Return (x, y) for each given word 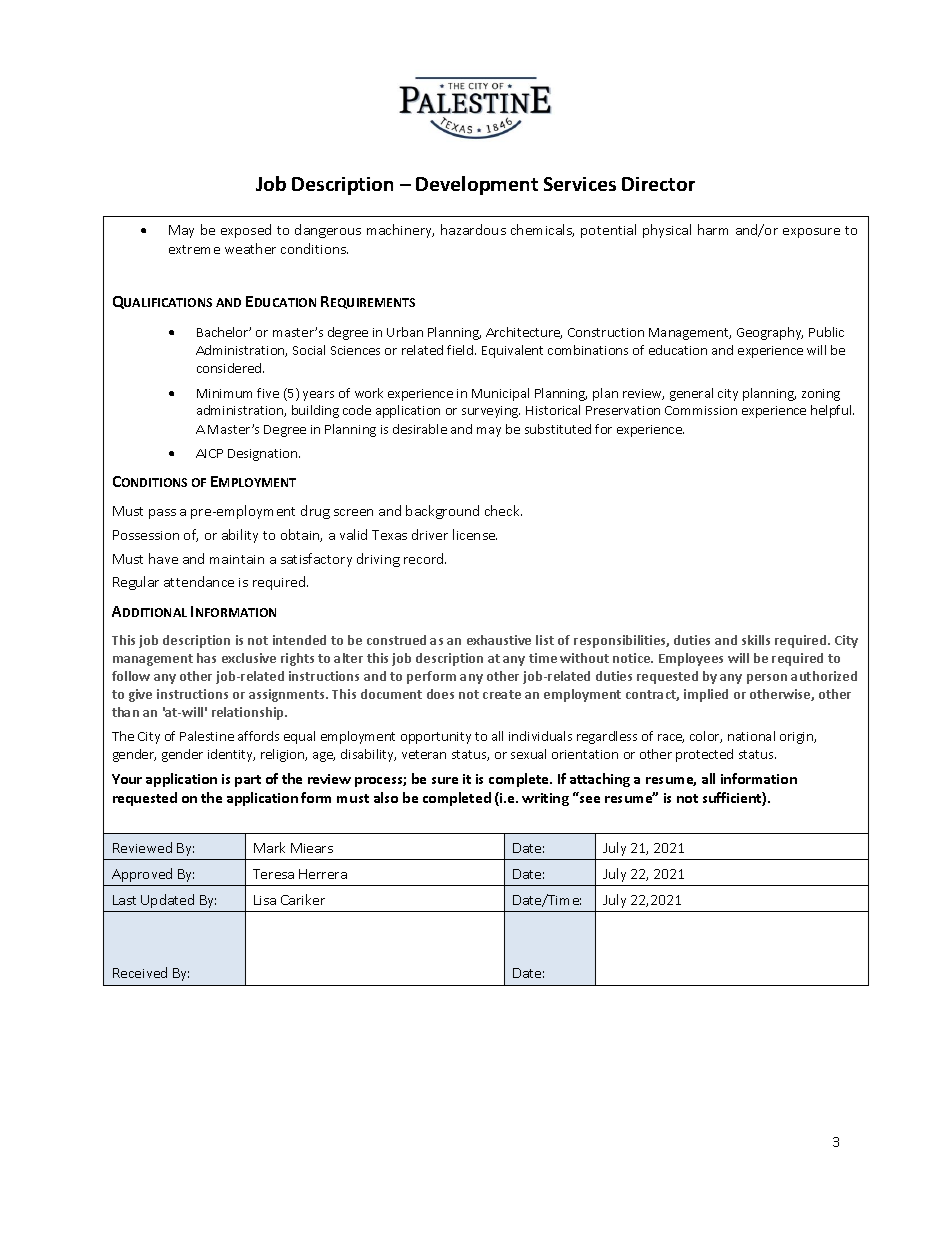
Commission (701, 410)
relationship (249, 713)
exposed (246, 231)
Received (140, 972)
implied (706, 695)
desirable (420, 429)
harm (713, 229)
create (502, 694)
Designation (264, 455)
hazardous (473, 229)
